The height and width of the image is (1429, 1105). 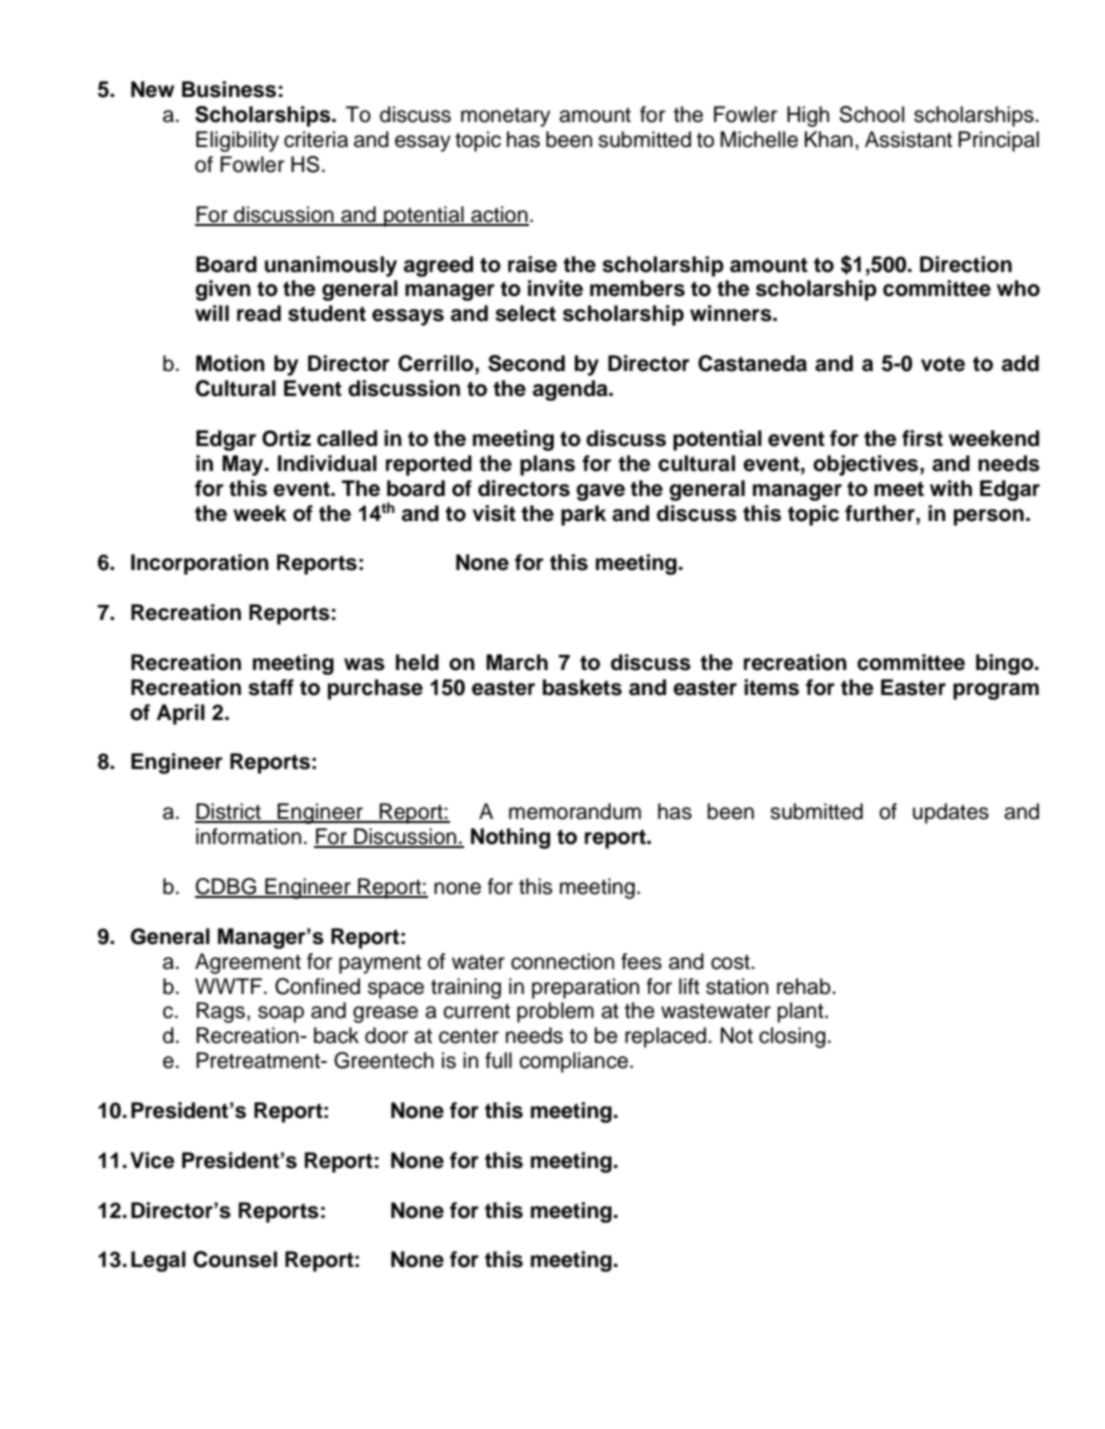 What do you see at coordinates (248, 963) in the image?
I see `Agreement` at bounding box center [248, 963].
